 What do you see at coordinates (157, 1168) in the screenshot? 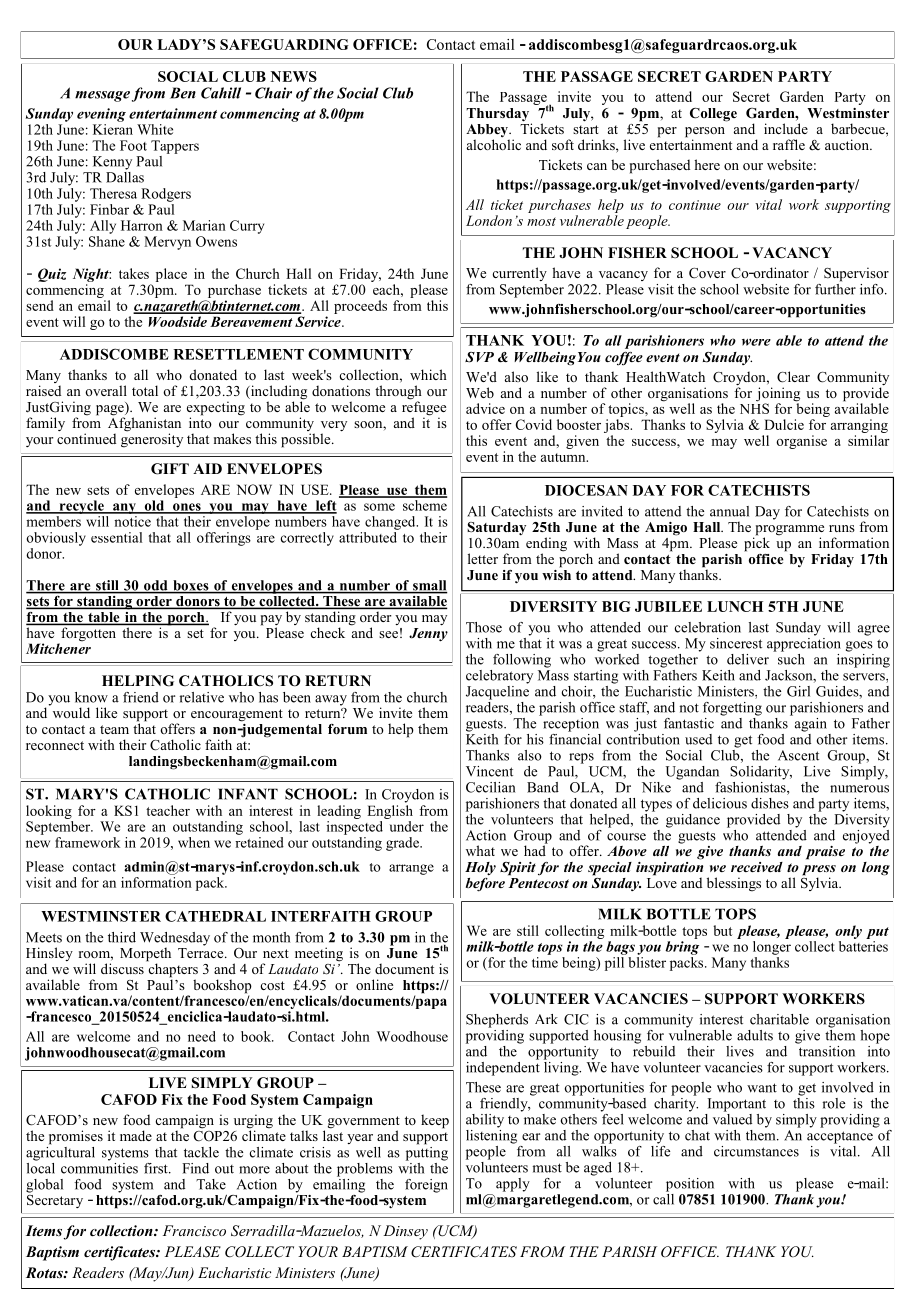
I see `first` at bounding box center [157, 1168].
